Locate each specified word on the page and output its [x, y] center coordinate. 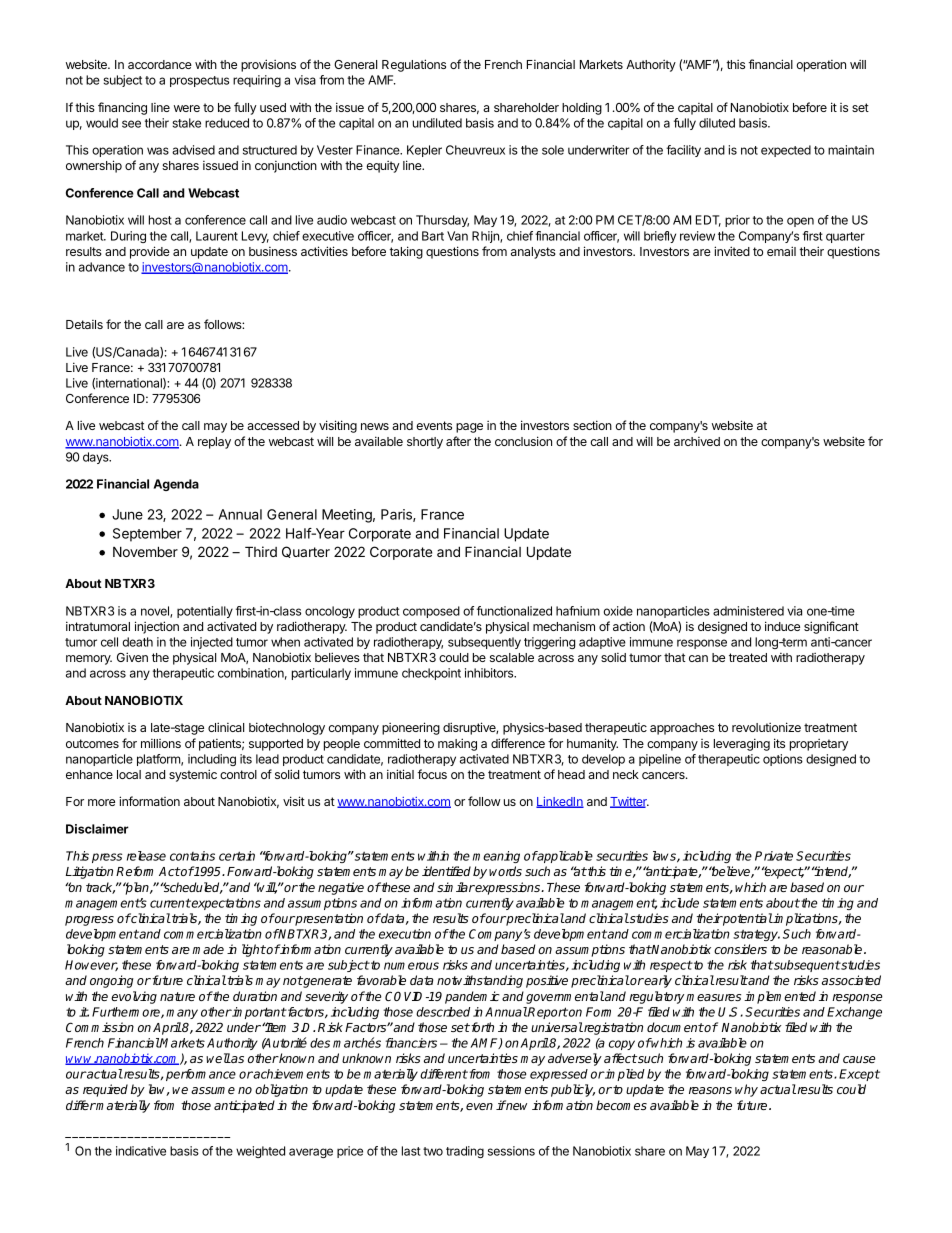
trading [465, 1152]
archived [697, 441]
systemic [193, 775]
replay [214, 443]
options [783, 760]
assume [213, 1090]
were [187, 108]
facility [683, 151]
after [458, 441]
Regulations [414, 65]
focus [432, 774]
